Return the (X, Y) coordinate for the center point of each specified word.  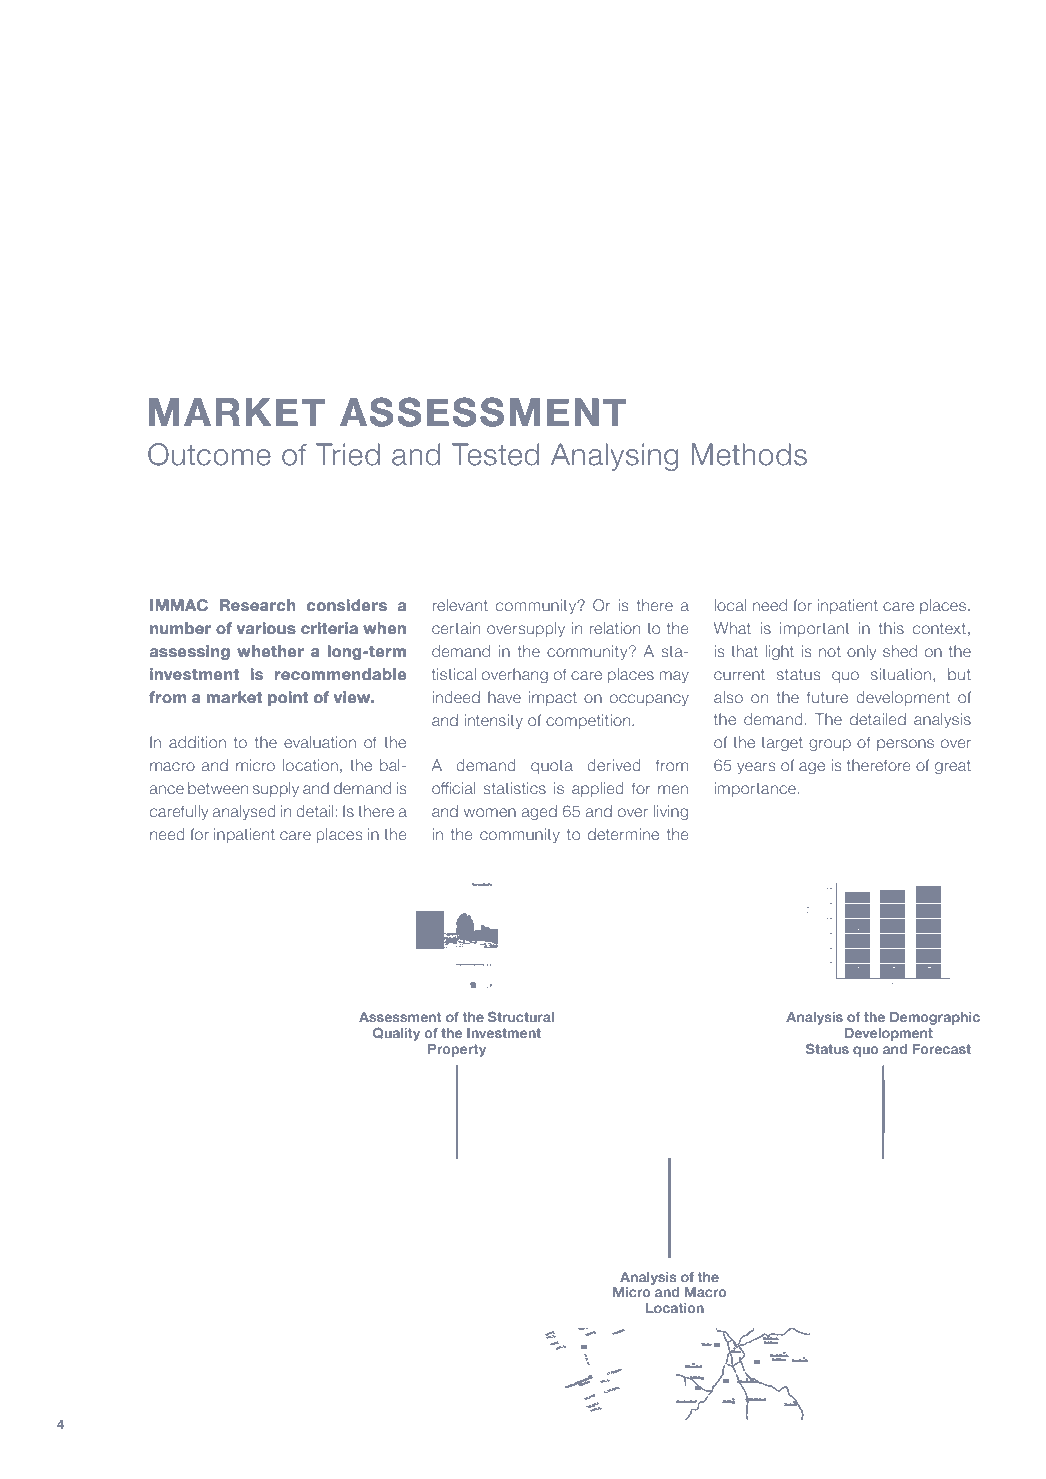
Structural (521, 1016)
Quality (396, 1034)
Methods (749, 454)
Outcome (209, 454)
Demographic (935, 1018)
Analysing (614, 457)
